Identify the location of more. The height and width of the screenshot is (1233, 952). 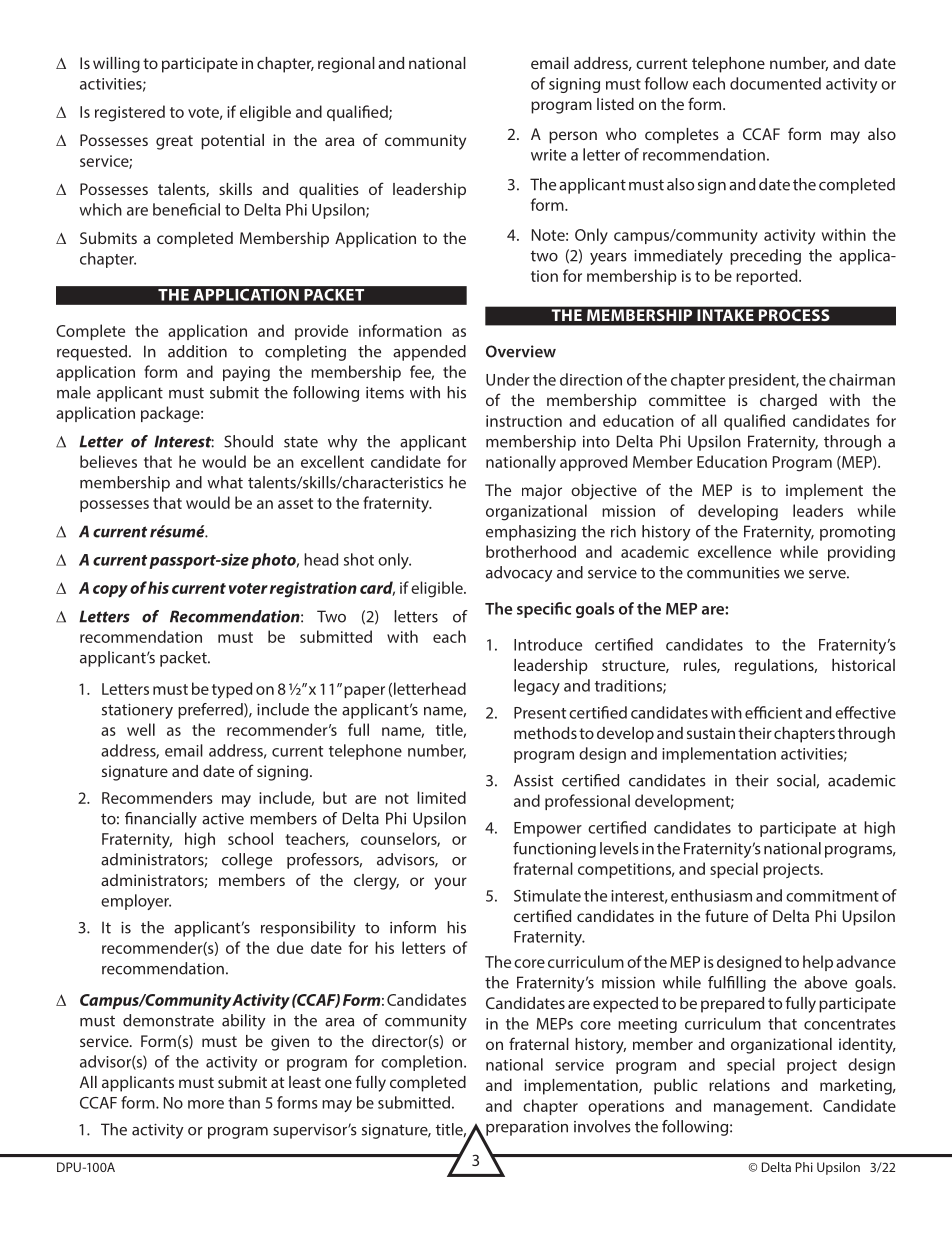
(206, 1104).
